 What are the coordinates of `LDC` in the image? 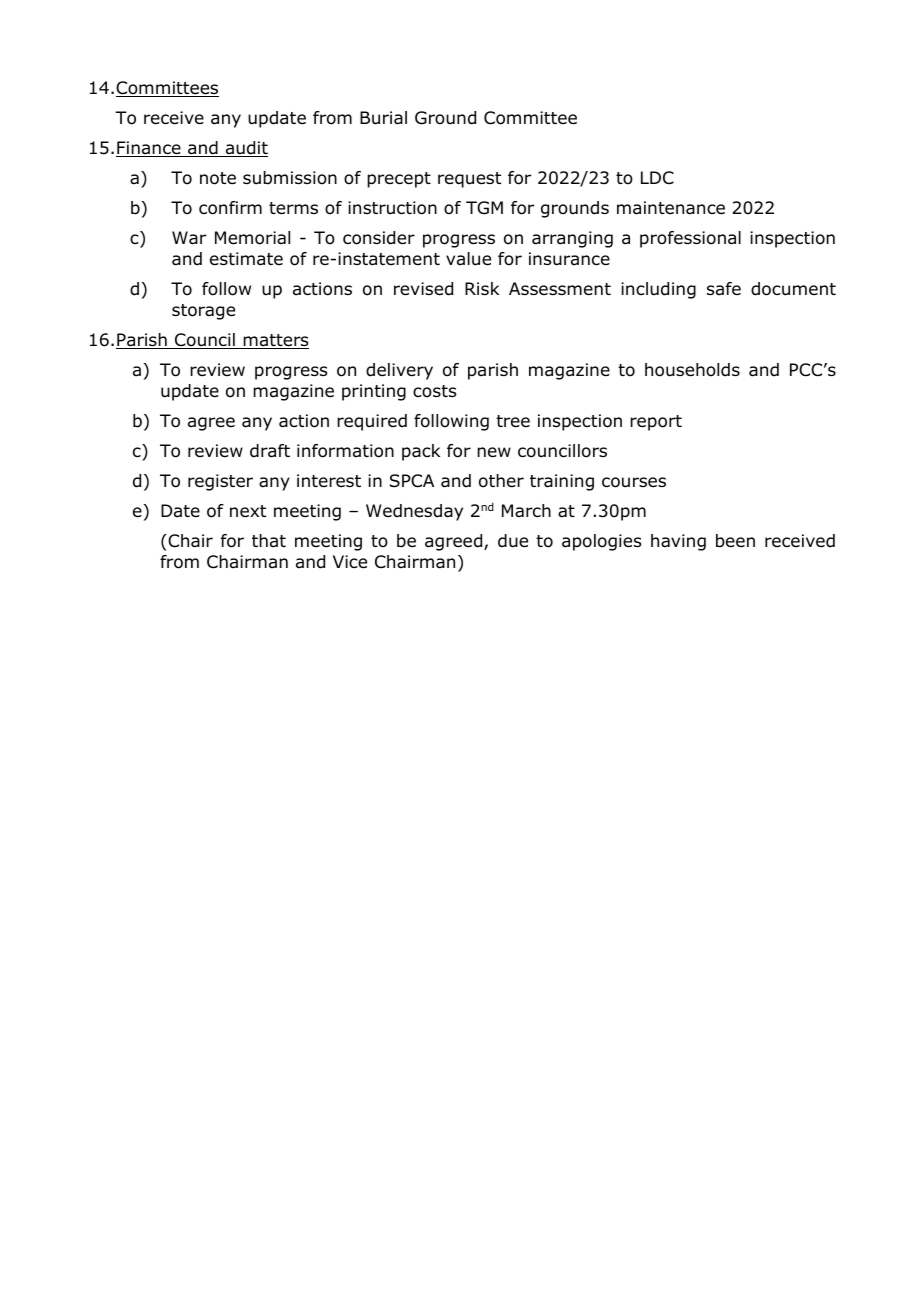 It's located at (657, 177).
